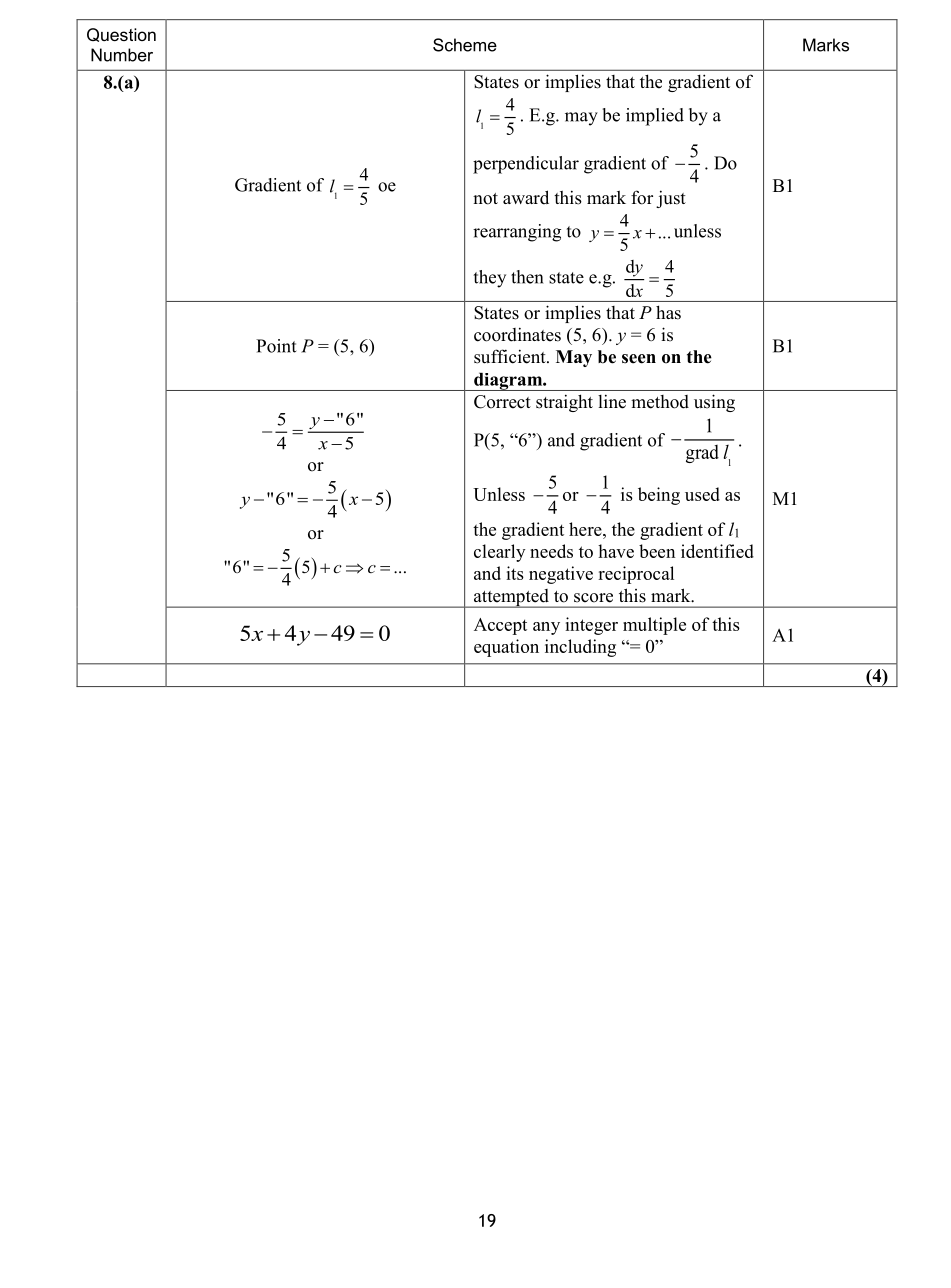  I want to click on Accept, so click(500, 626).
